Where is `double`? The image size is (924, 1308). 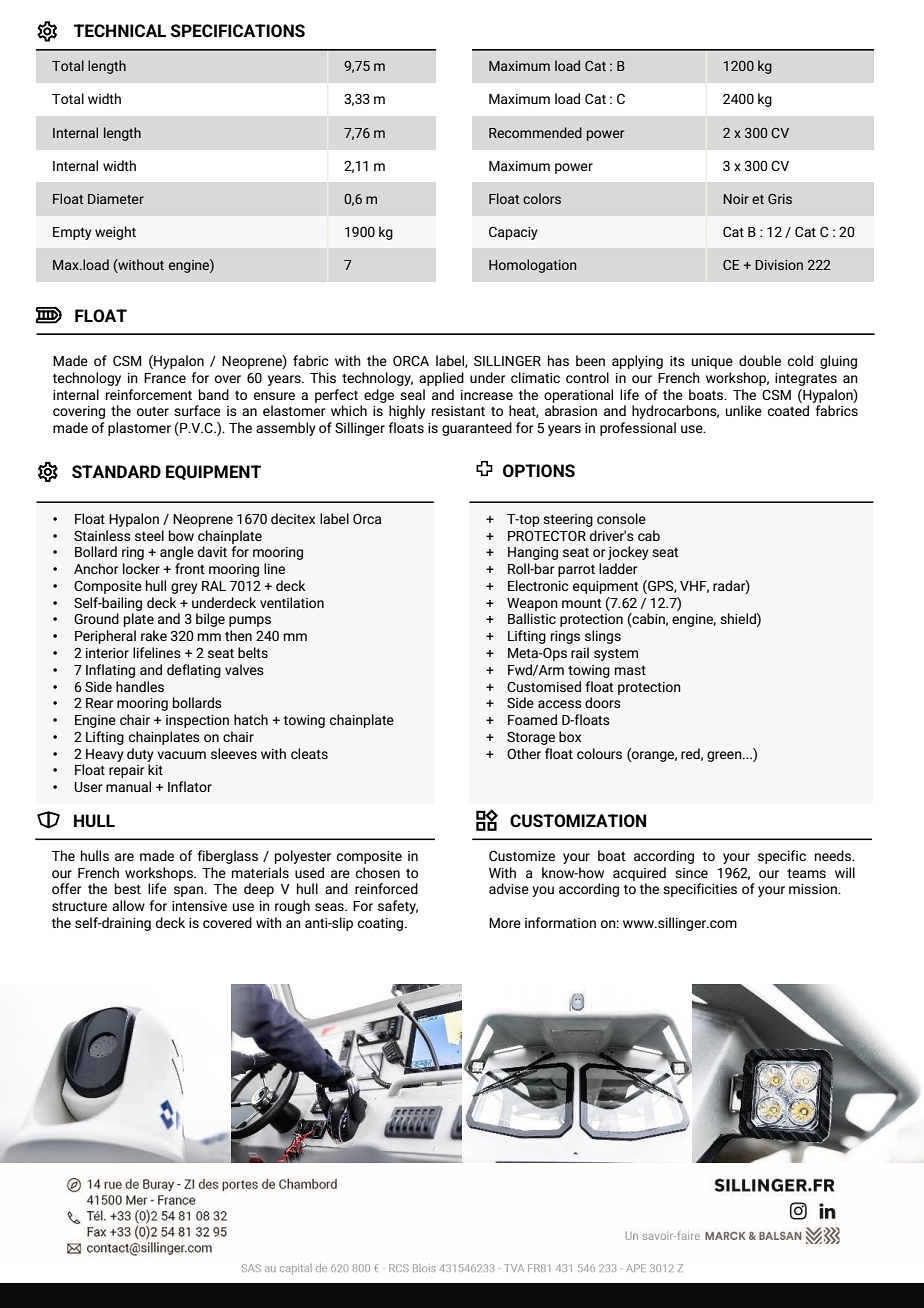
double is located at coordinates (760, 360).
